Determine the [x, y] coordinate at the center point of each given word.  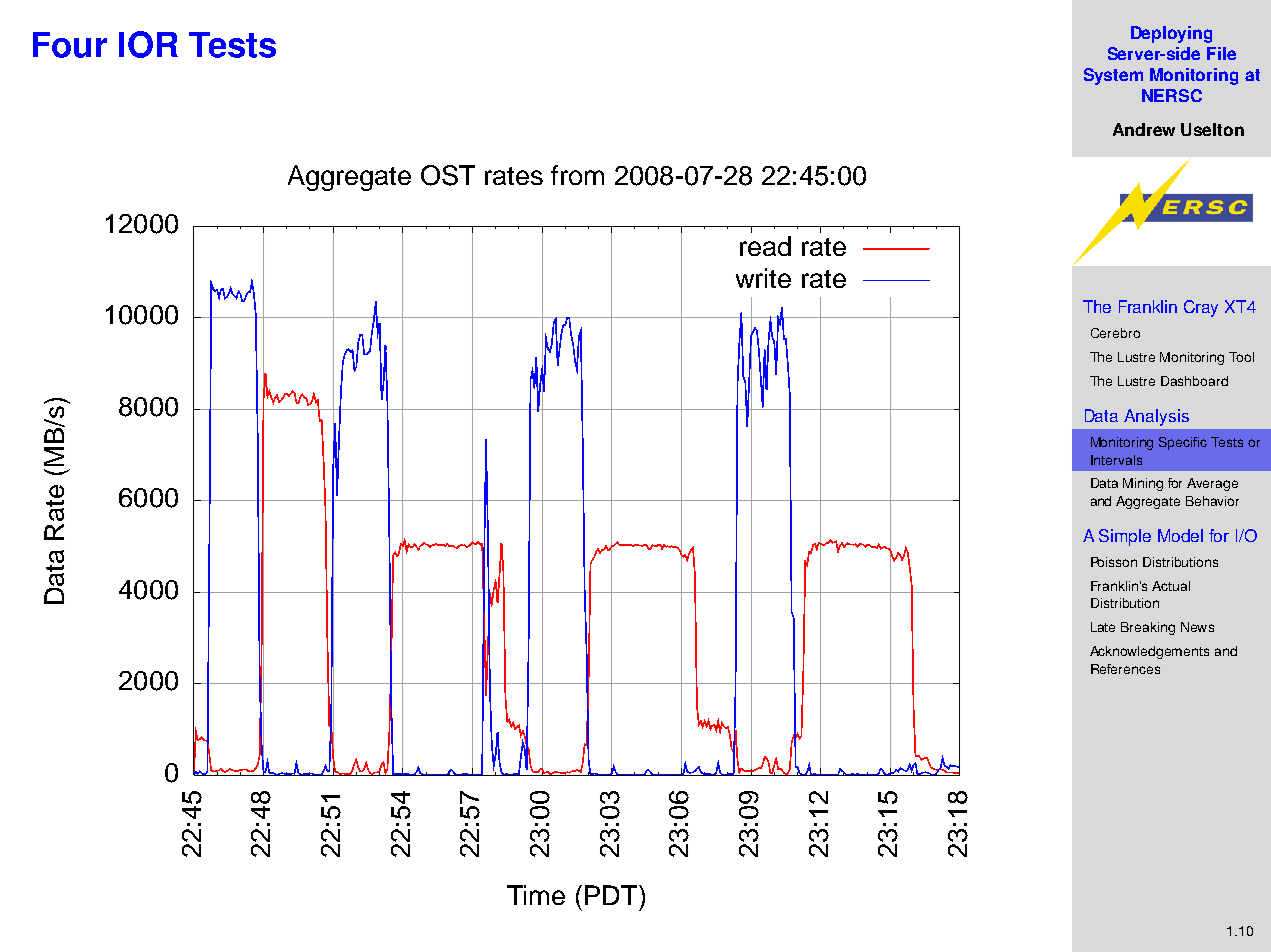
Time [536, 895]
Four [70, 45]
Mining [1143, 484]
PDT [612, 895]
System [1113, 76]
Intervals [1116, 460]
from [577, 175]
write [763, 278]
